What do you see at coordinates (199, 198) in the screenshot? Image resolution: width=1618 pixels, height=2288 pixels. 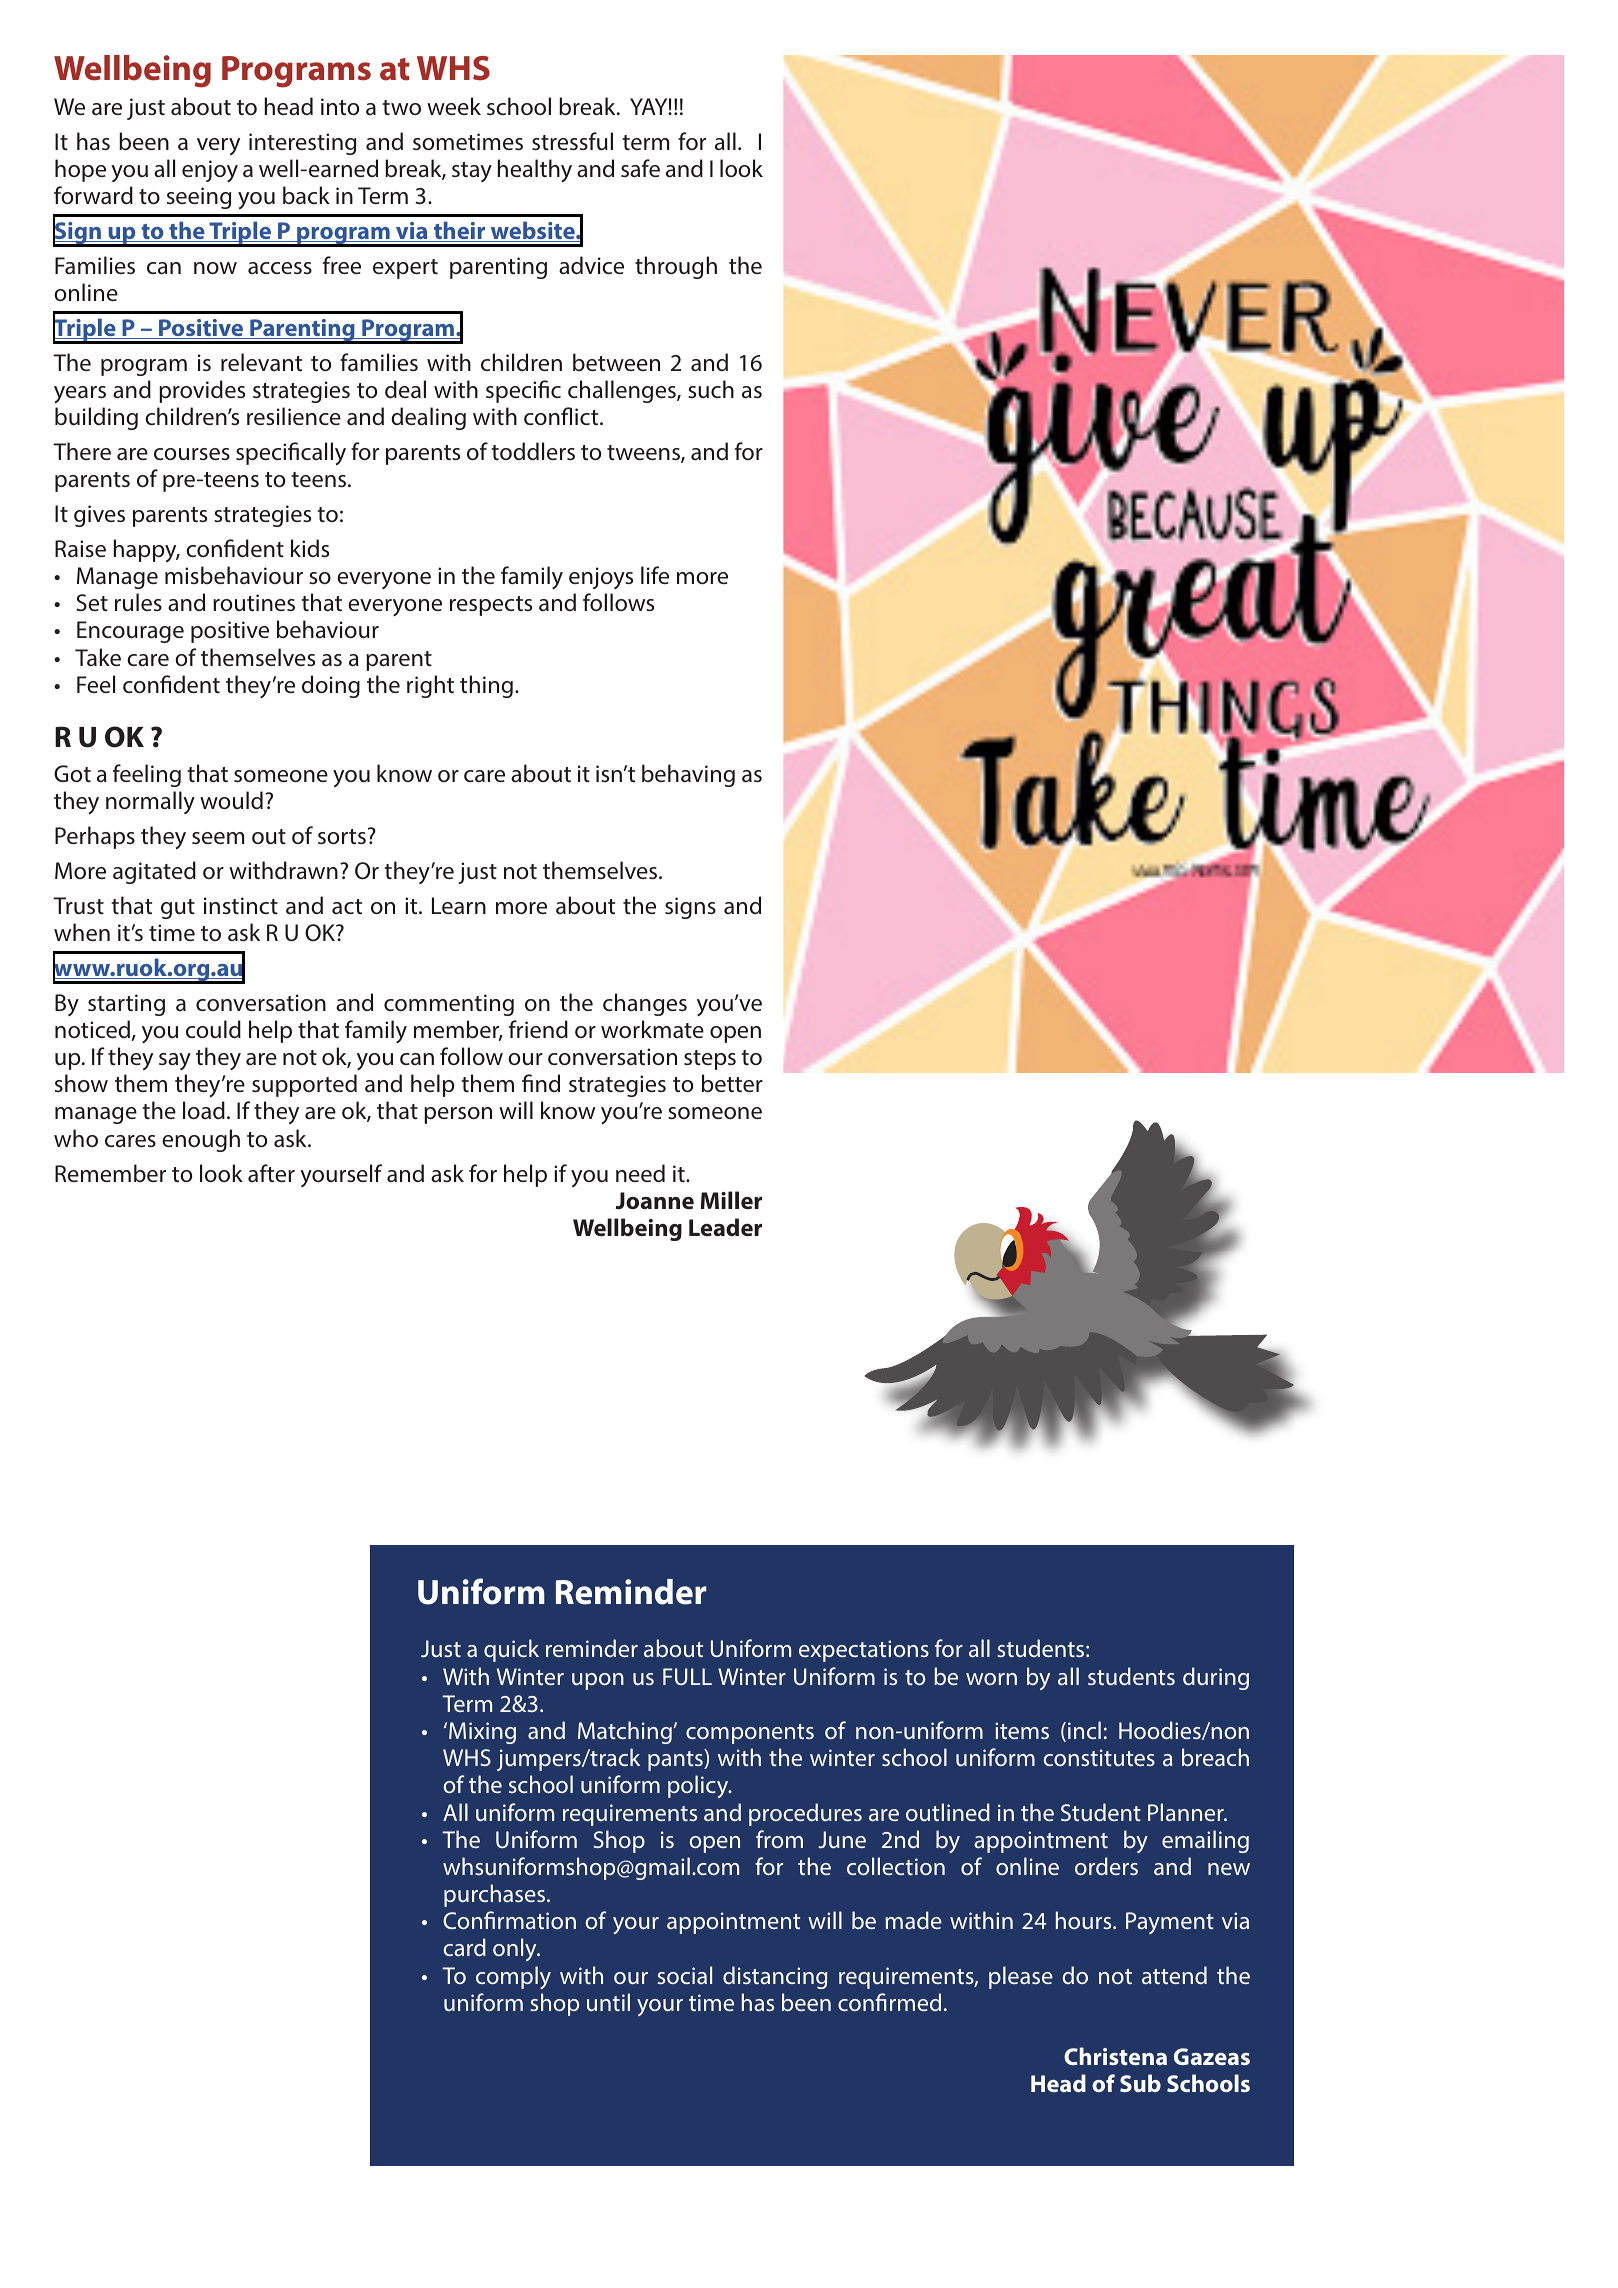 I see `seeing` at bounding box center [199, 198].
